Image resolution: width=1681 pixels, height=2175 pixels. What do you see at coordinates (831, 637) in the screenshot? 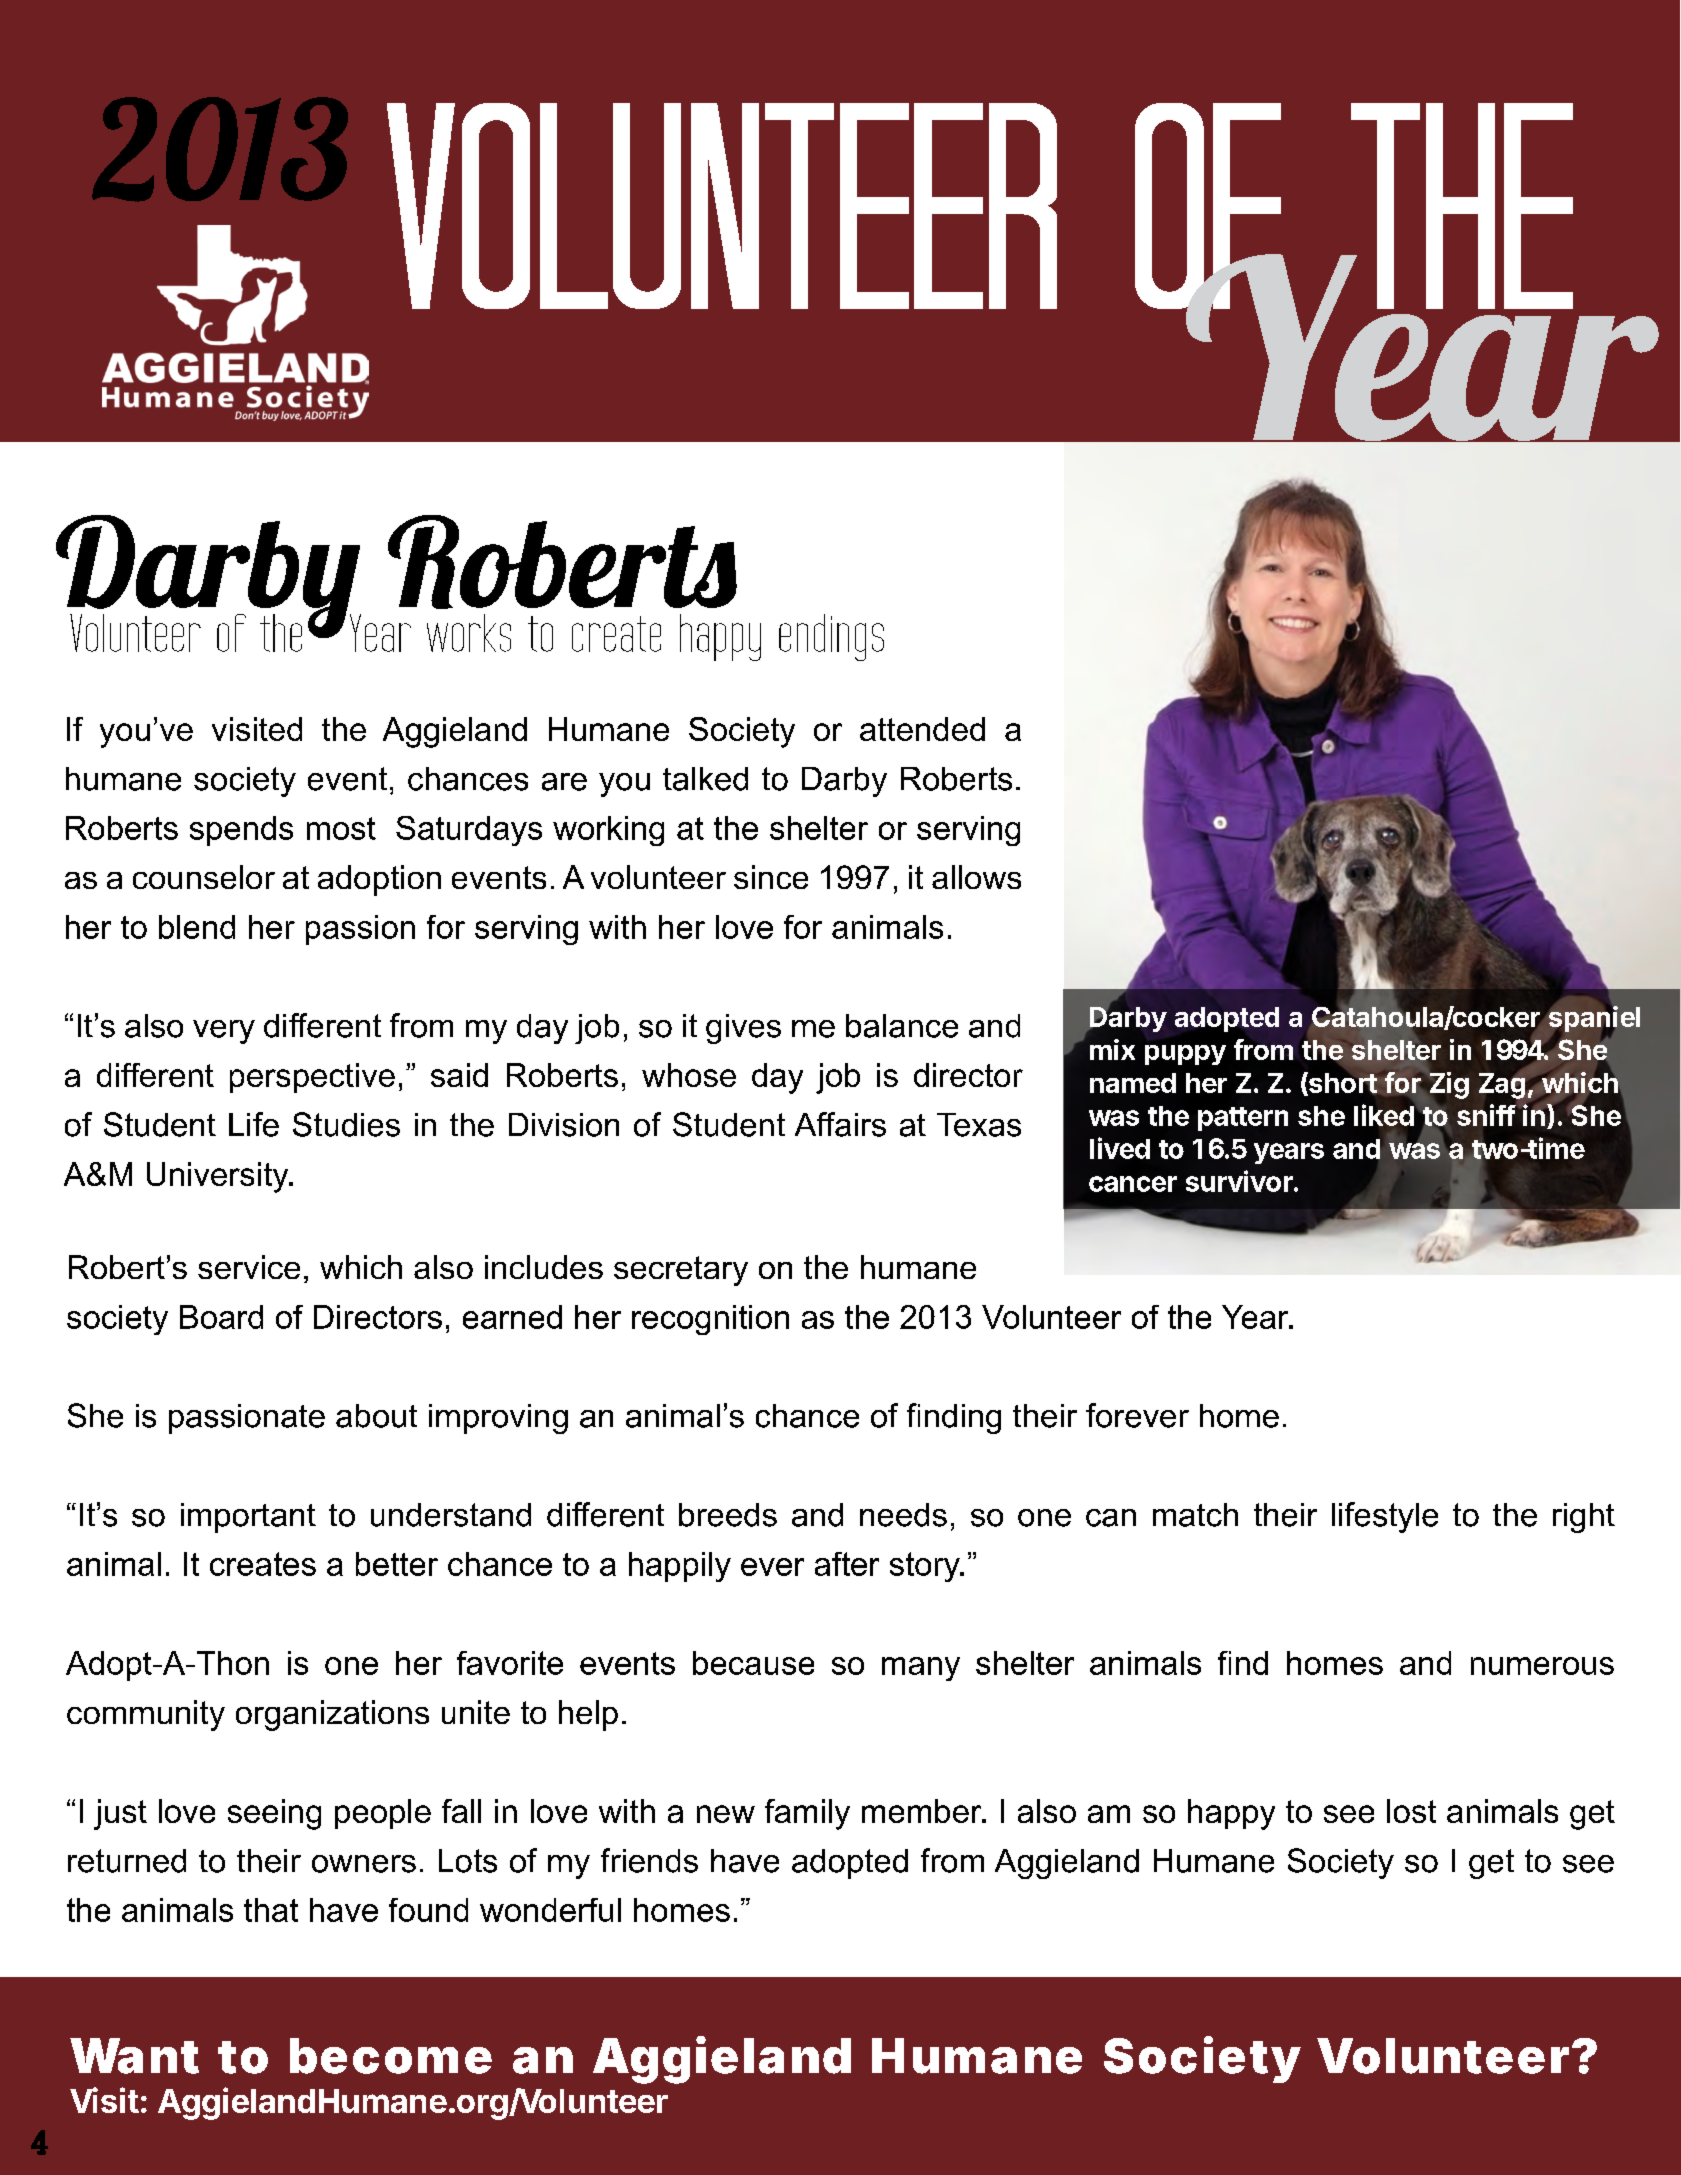
I see `endings` at bounding box center [831, 637].
